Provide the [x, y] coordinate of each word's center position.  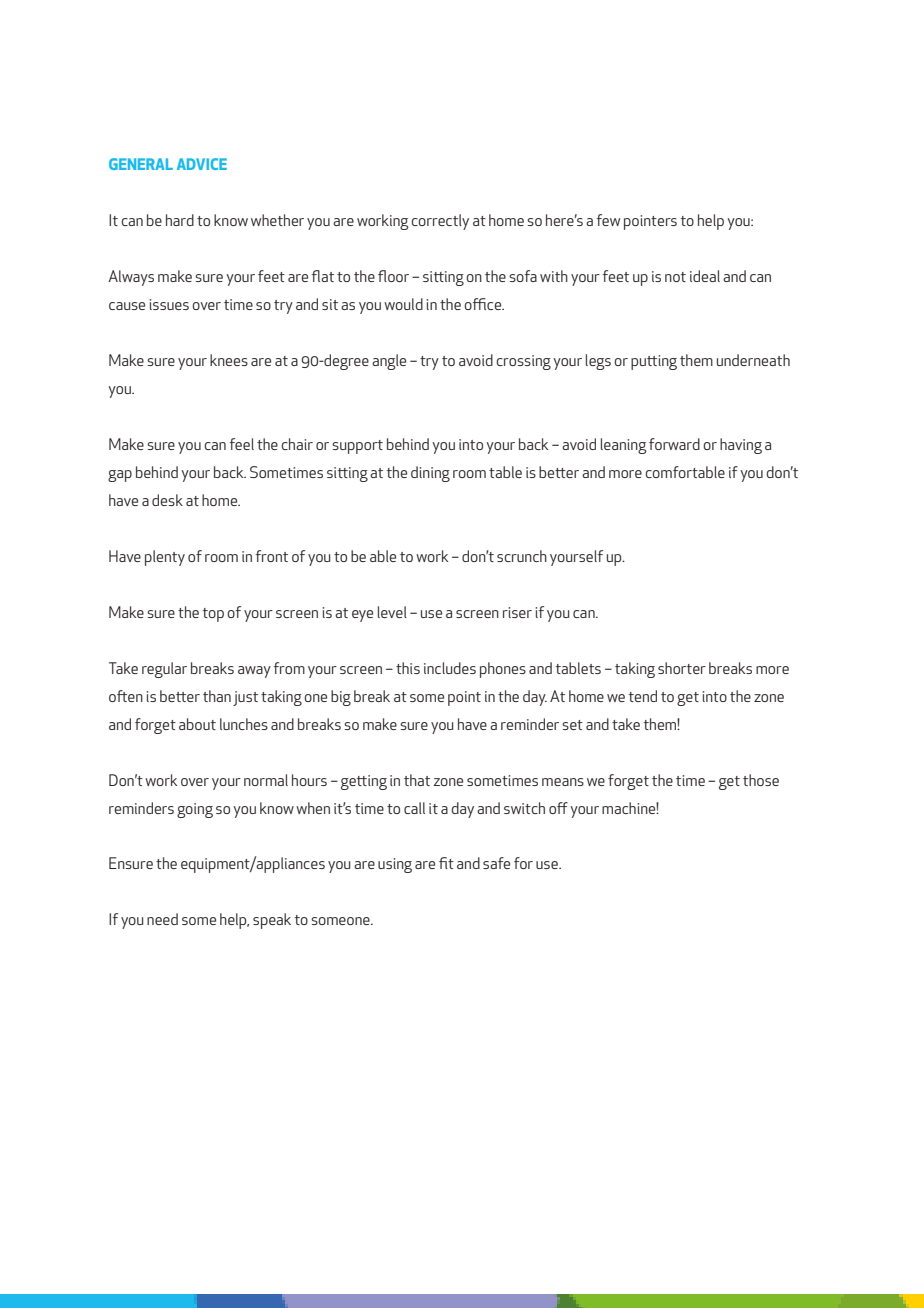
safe [496, 863]
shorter [682, 668]
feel [242, 444]
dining [430, 474]
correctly [440, 222]
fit [446, 863]
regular [164, 670]
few [608, 220]
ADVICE [202, 164]
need [162, 919]
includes [450, 668]
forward [674, 444]
